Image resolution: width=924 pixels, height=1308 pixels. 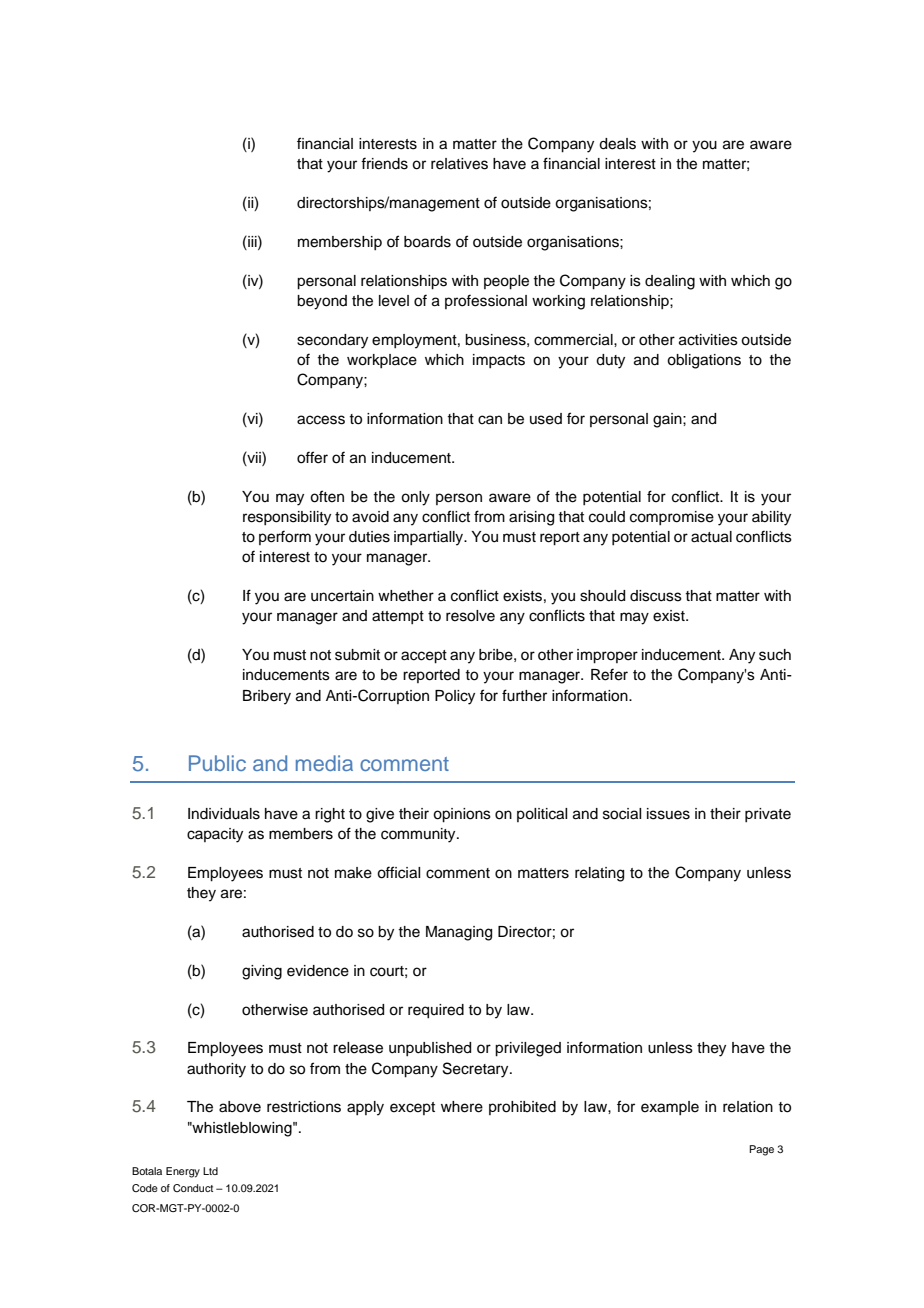 What do you see at coordinates (462, 1107) in the page?
I see `where` at bounding box center [462, 1107].
